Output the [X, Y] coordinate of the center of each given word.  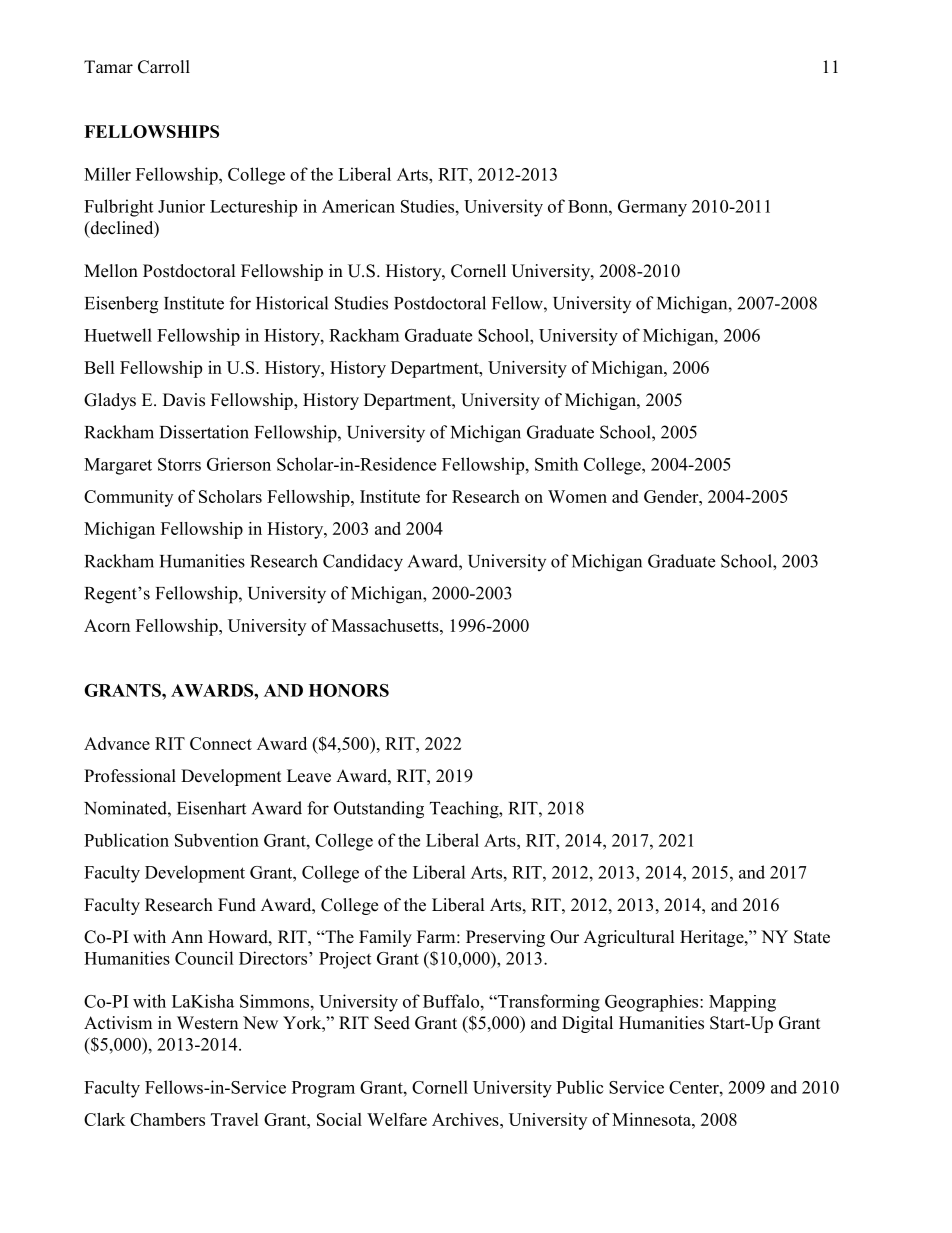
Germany [652, 208]
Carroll [164, 67]
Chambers [167, 1119]
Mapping [742, 1003]
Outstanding [379, 810]
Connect [221, 743]
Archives [466, 1119]
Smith [556, 464]
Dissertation [204, 432]
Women [577, 496]
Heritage [713, 938]
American [358, 206]
